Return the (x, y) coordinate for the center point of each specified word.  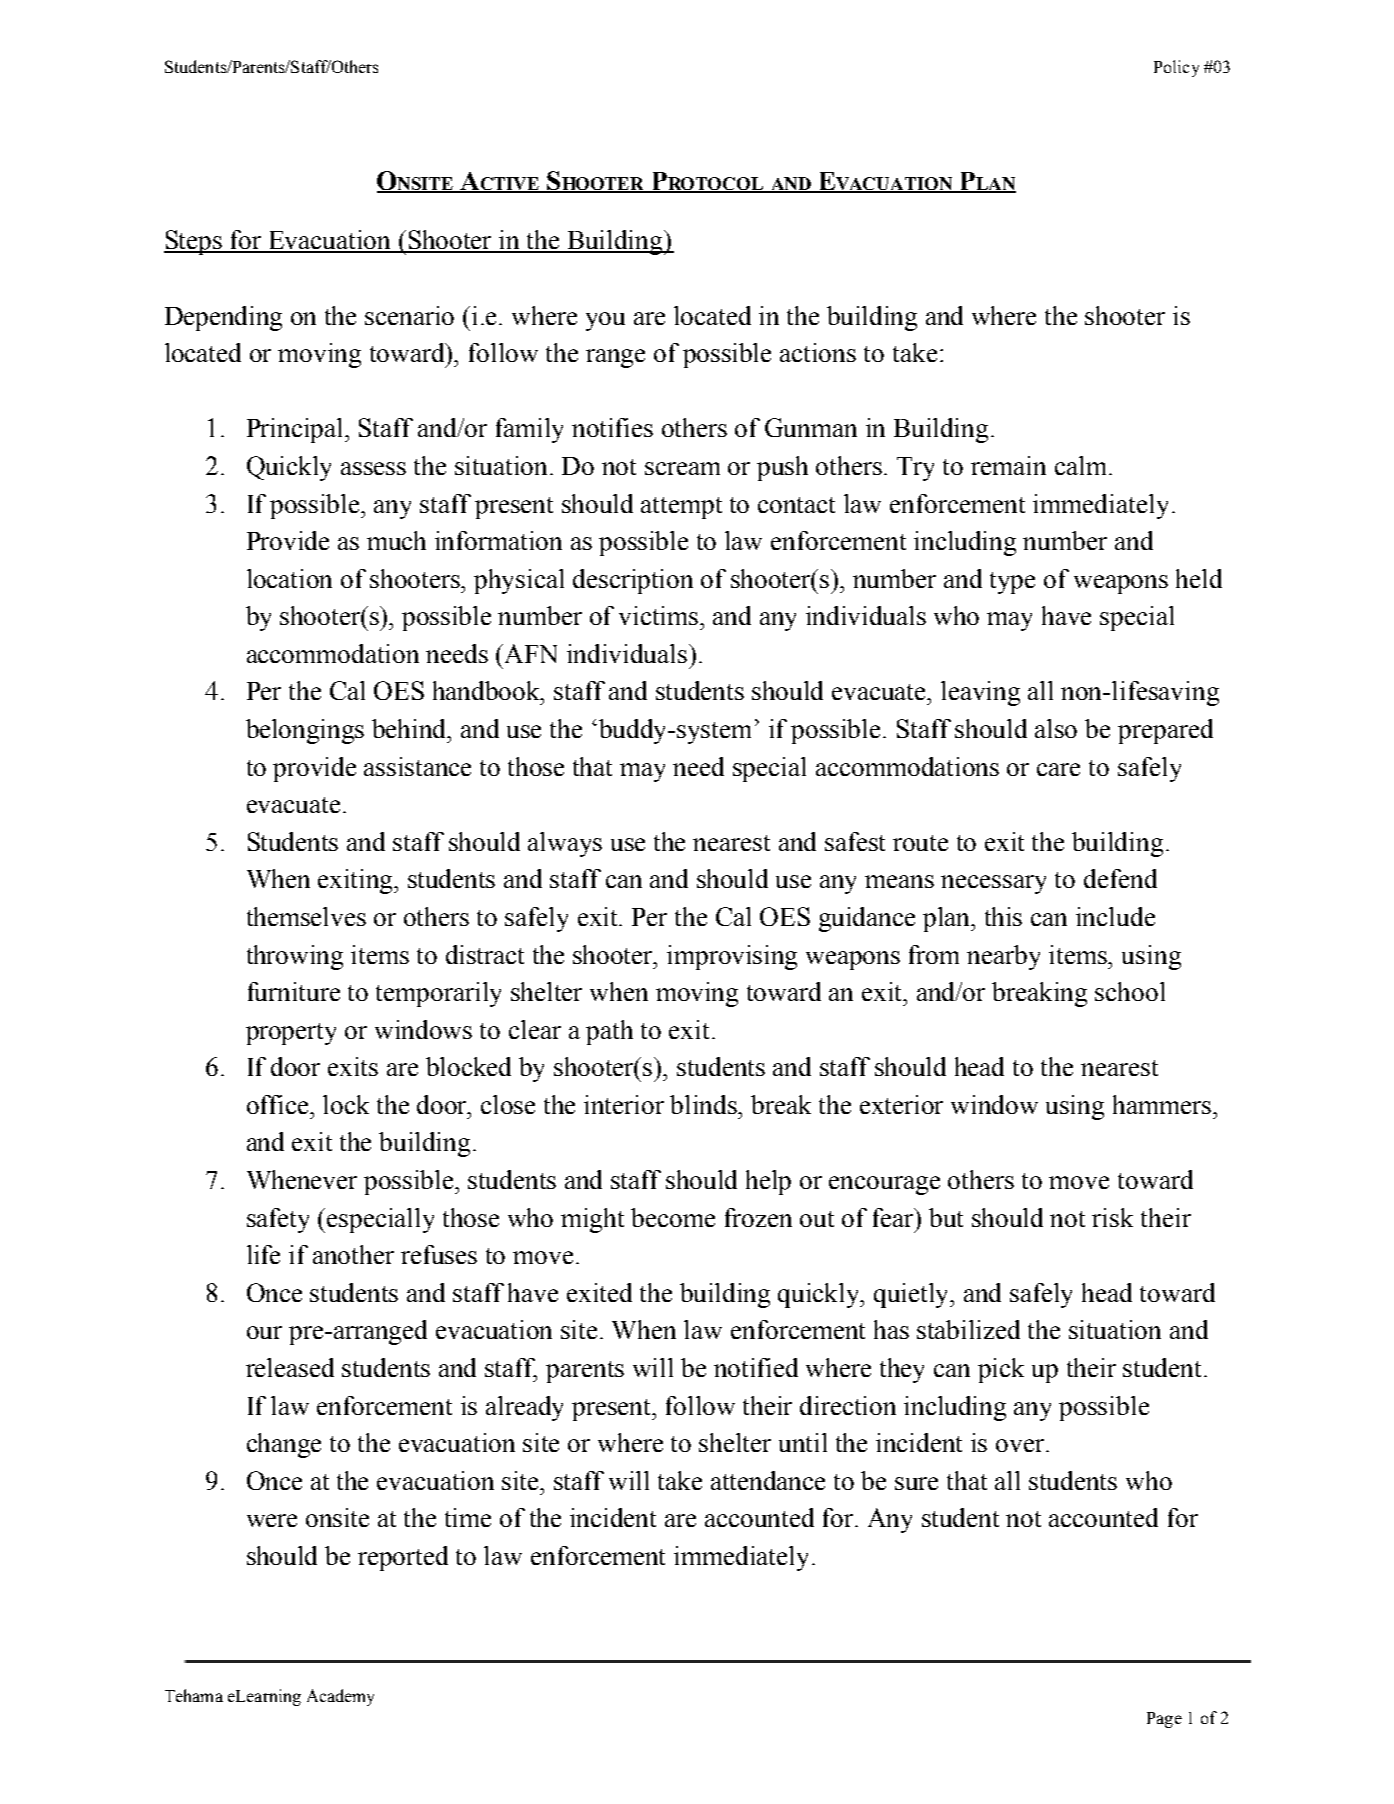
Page (1164, 1720)
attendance (768, 1480)
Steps (194, 242)
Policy (1176, 68)
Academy (340, 1697)
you (605, 321)
